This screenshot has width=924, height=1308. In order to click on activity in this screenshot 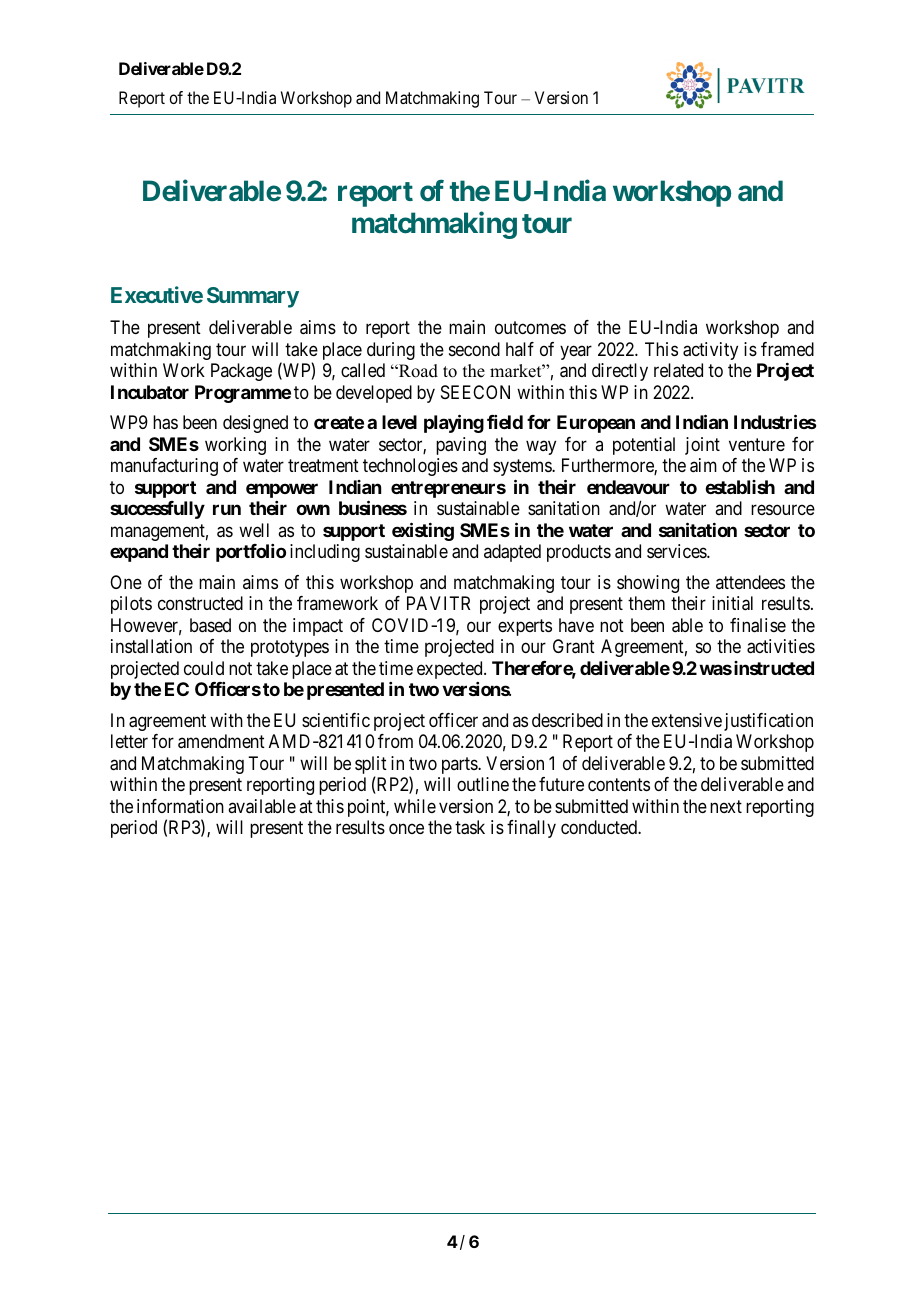, I will do `click(710, 351)`.
